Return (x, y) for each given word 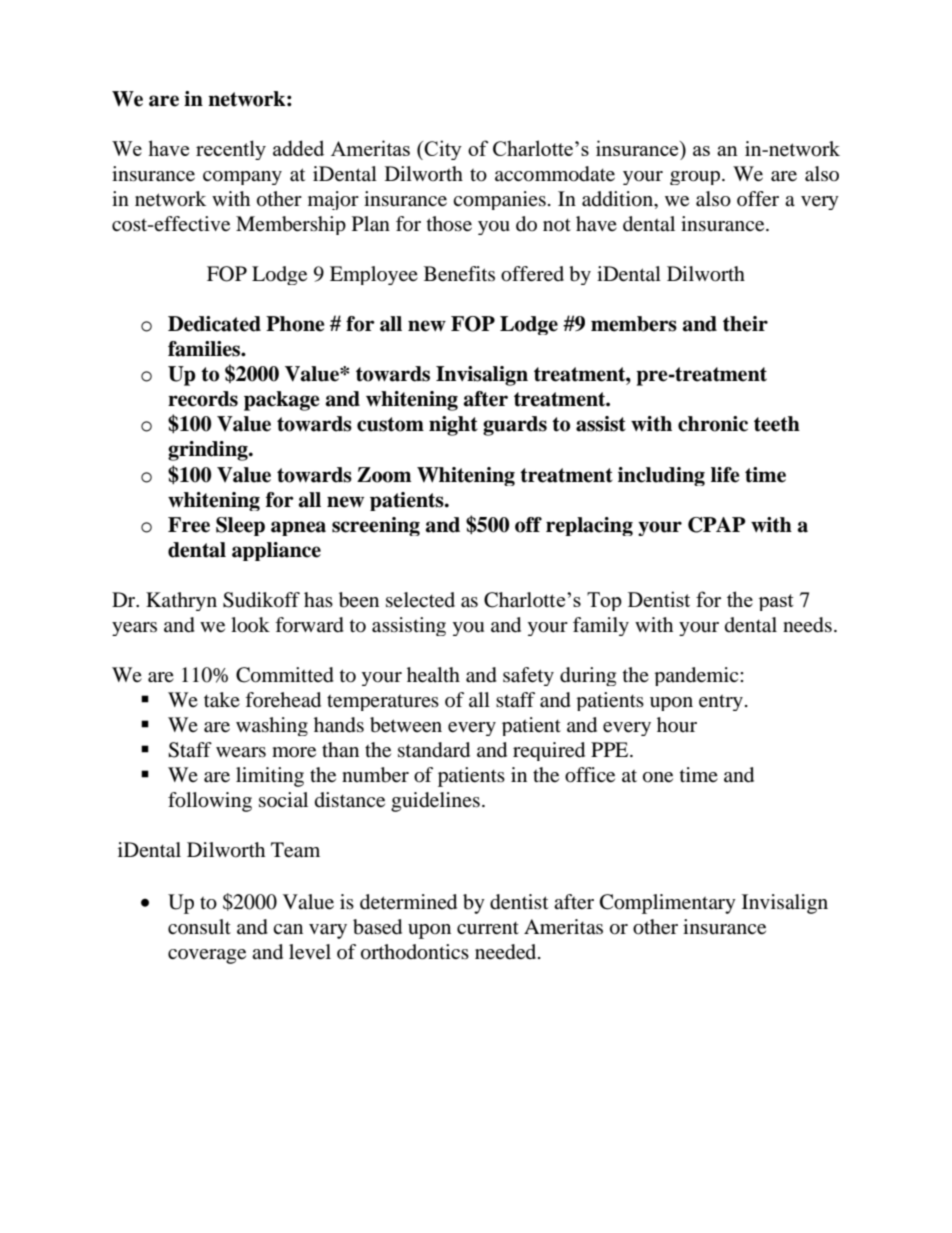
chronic (713, 424)
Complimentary (668, 904)
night (453, 426)
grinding (209, 451)
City (443, 150)
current (488, 928)
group (696, 178)
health (433, 675)
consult (199, 926)
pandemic (697, 676)
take (222, 700)
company (242, 178)
